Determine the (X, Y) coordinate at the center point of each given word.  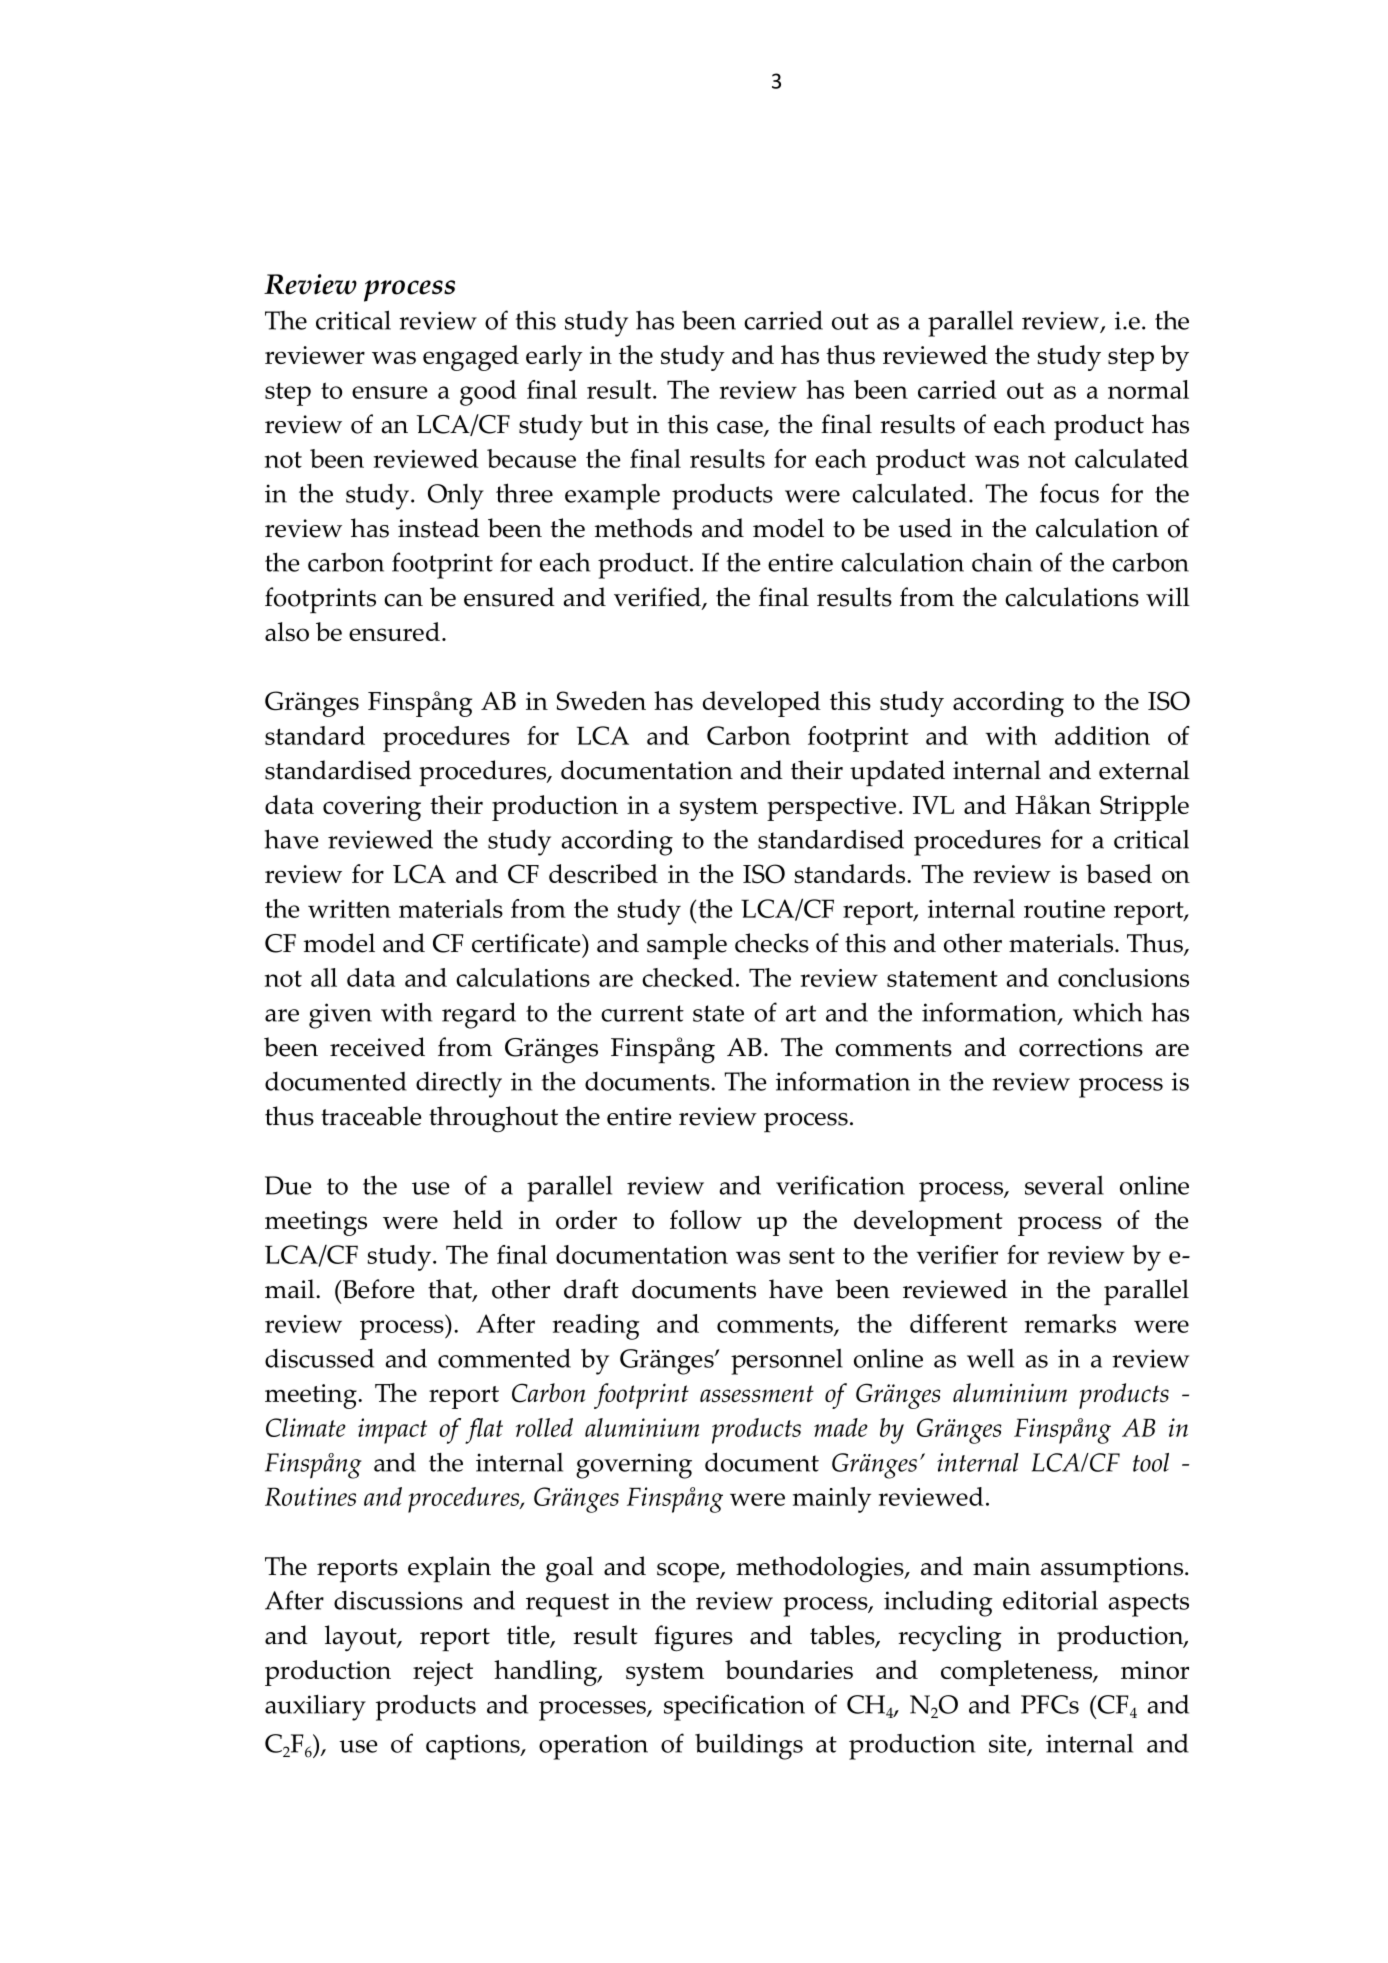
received (377, 1047)
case (741, 428)
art (801, 1013)
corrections (1081, 1047)
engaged (471, 358)
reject (443, 1673)
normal (1148, 389)
